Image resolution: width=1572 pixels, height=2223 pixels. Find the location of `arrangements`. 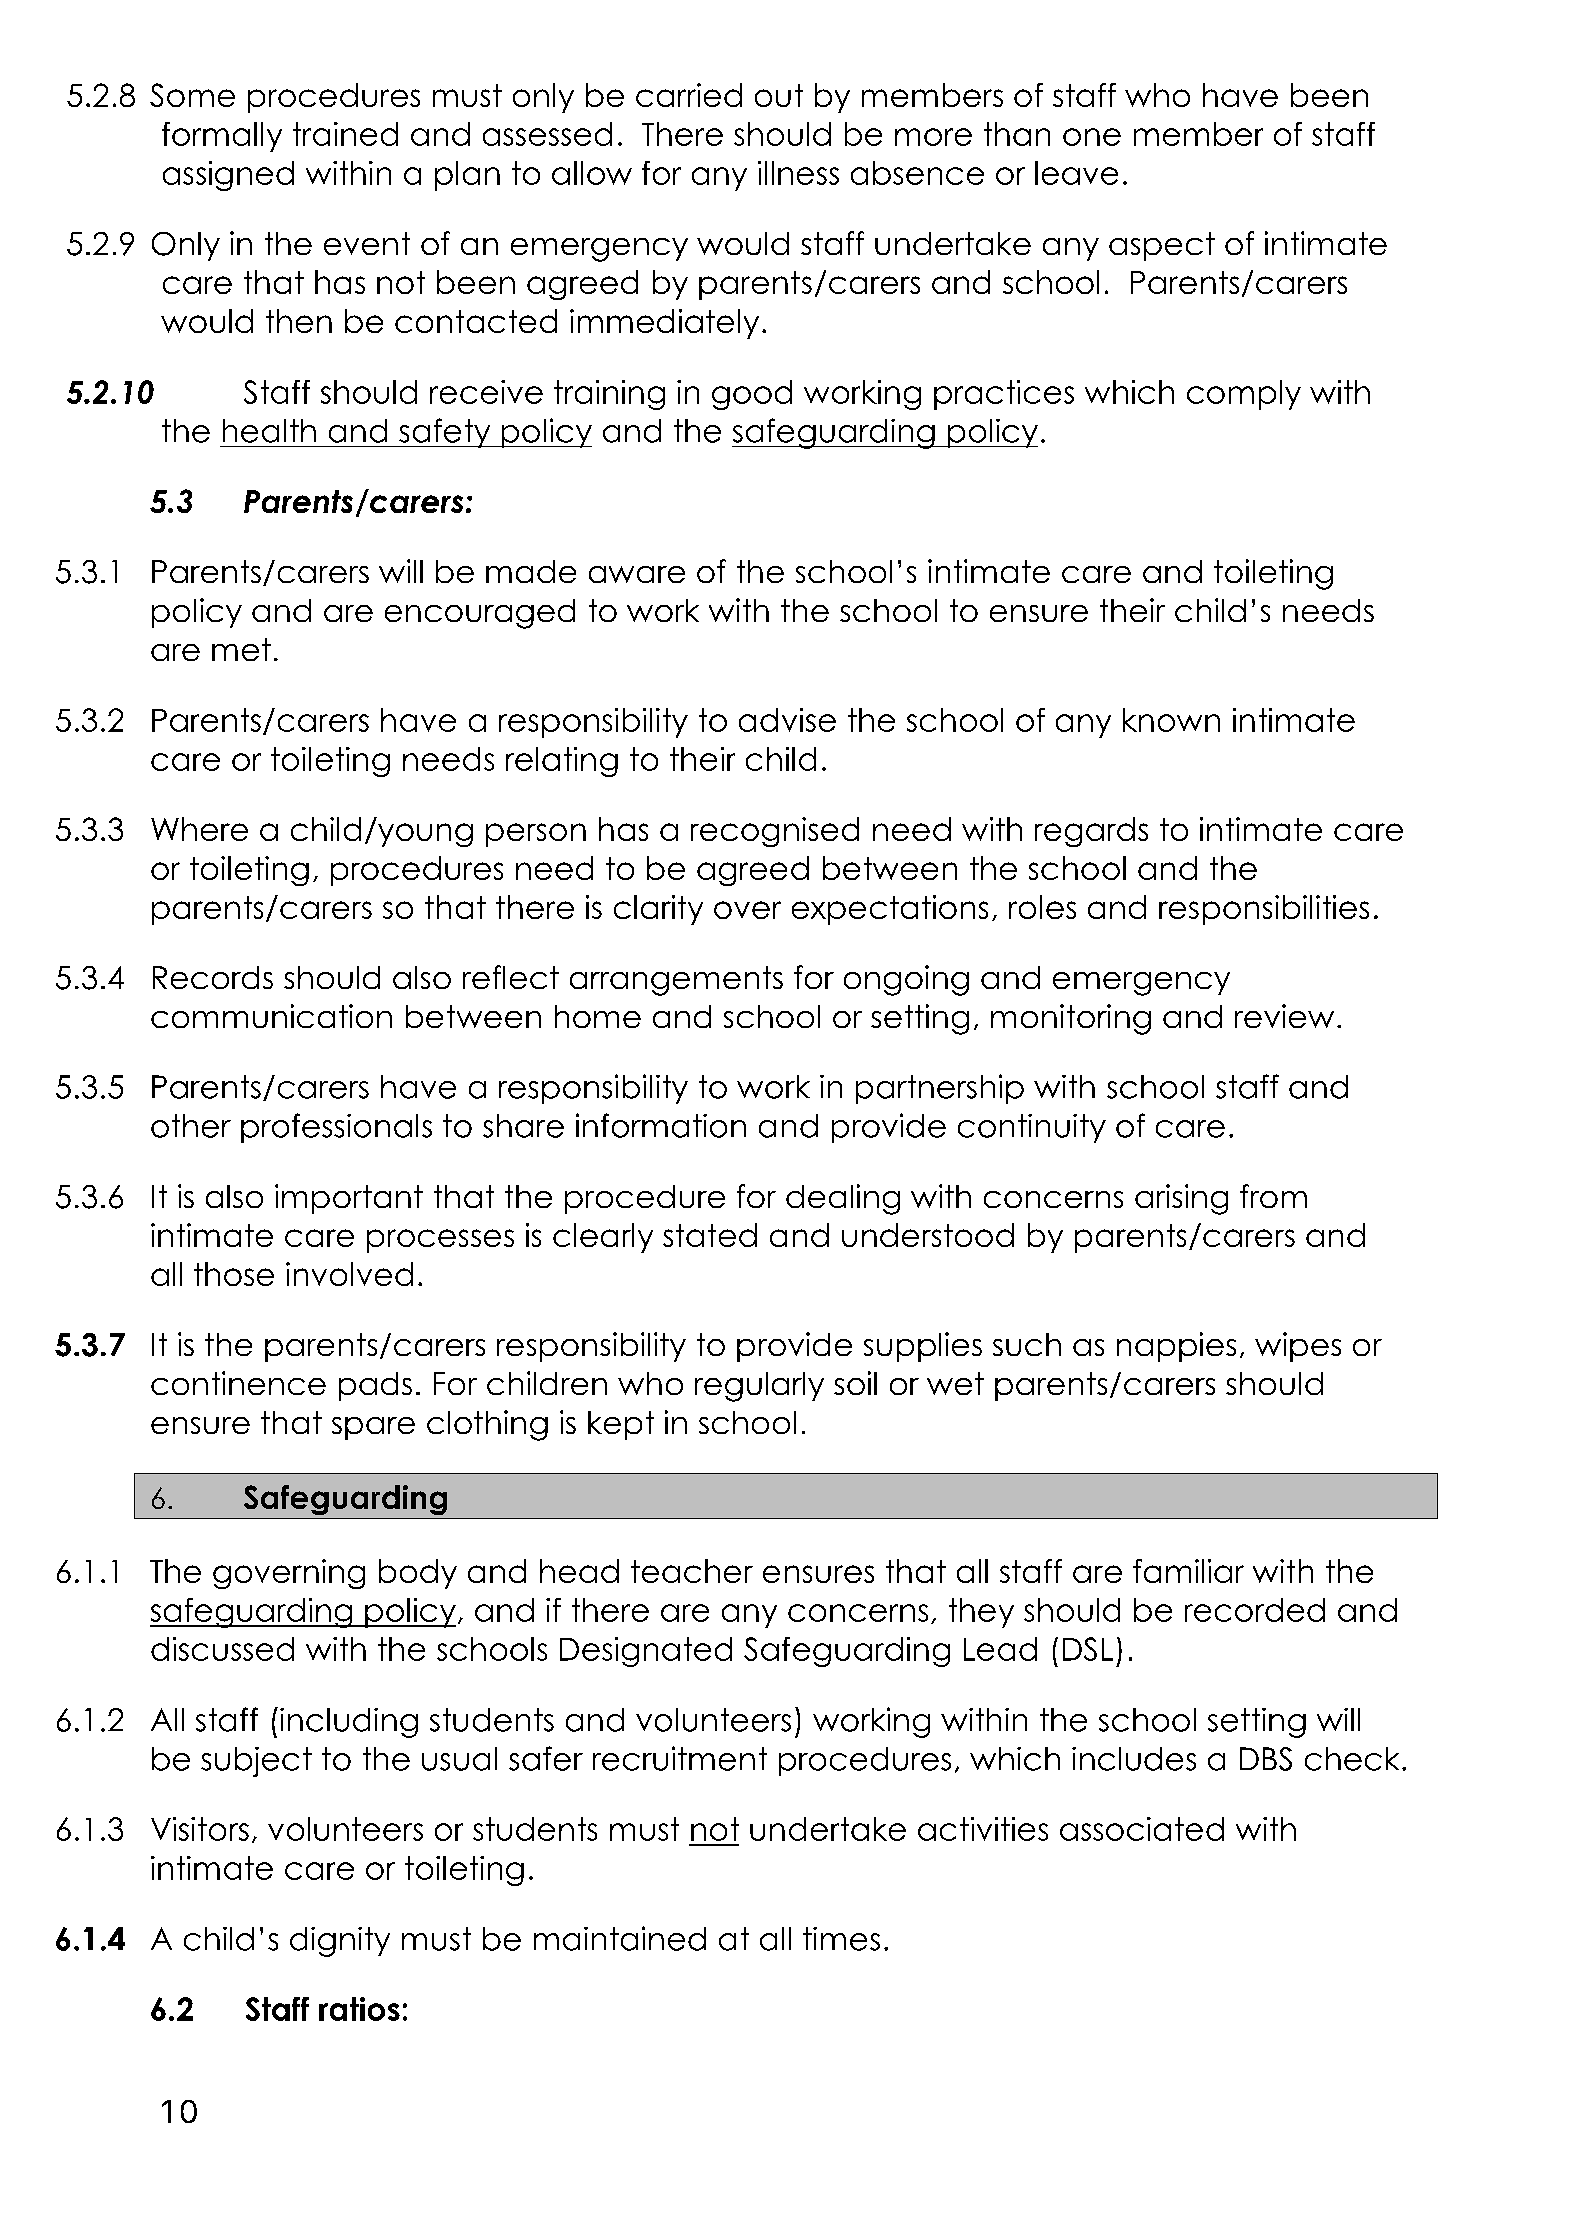

arrangements is located at coordinates (676, 981).
